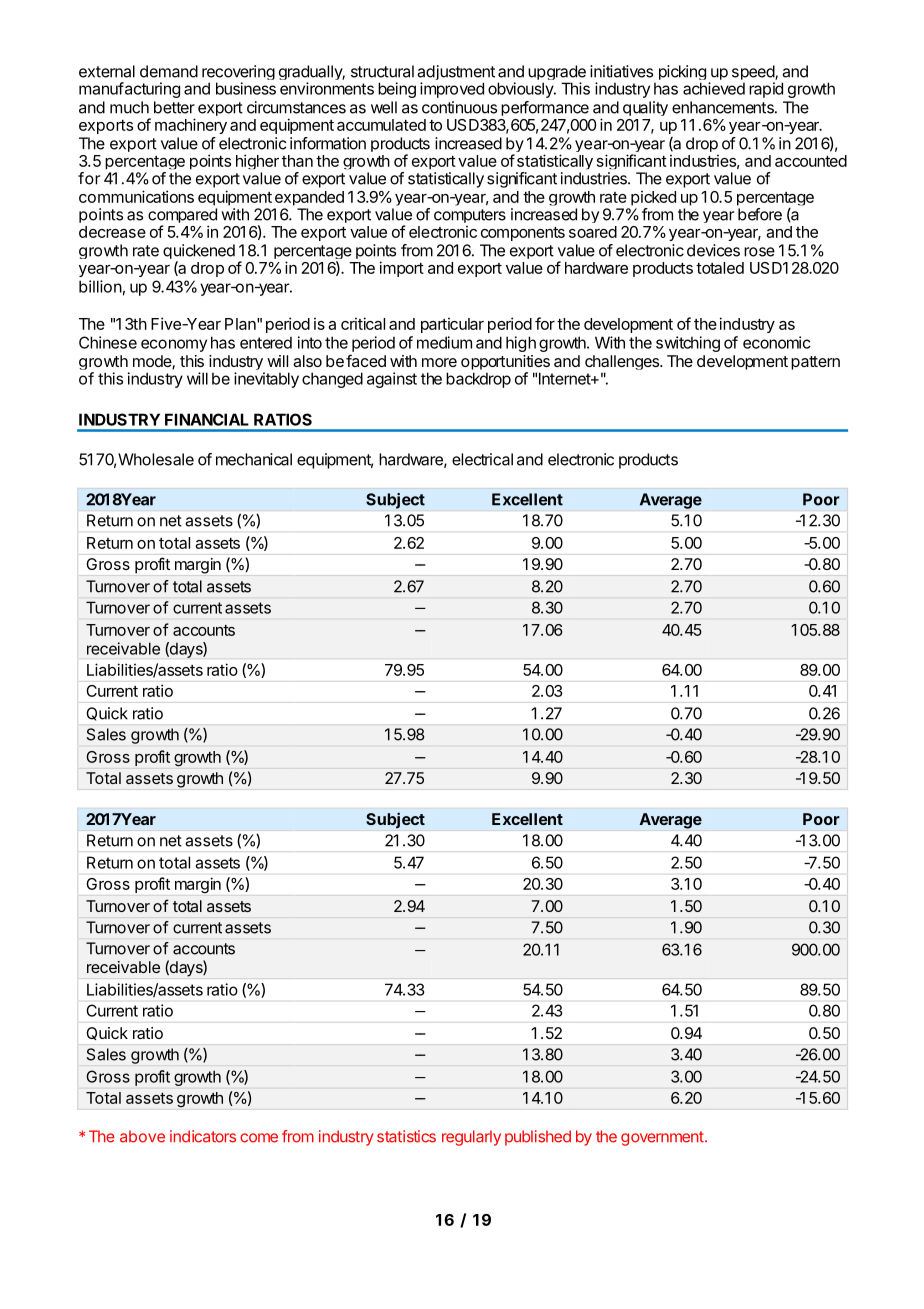 This document has width=924, height=1309. Describe the element at coordinates (662, 1138) in the document. I see `government` at that location.
